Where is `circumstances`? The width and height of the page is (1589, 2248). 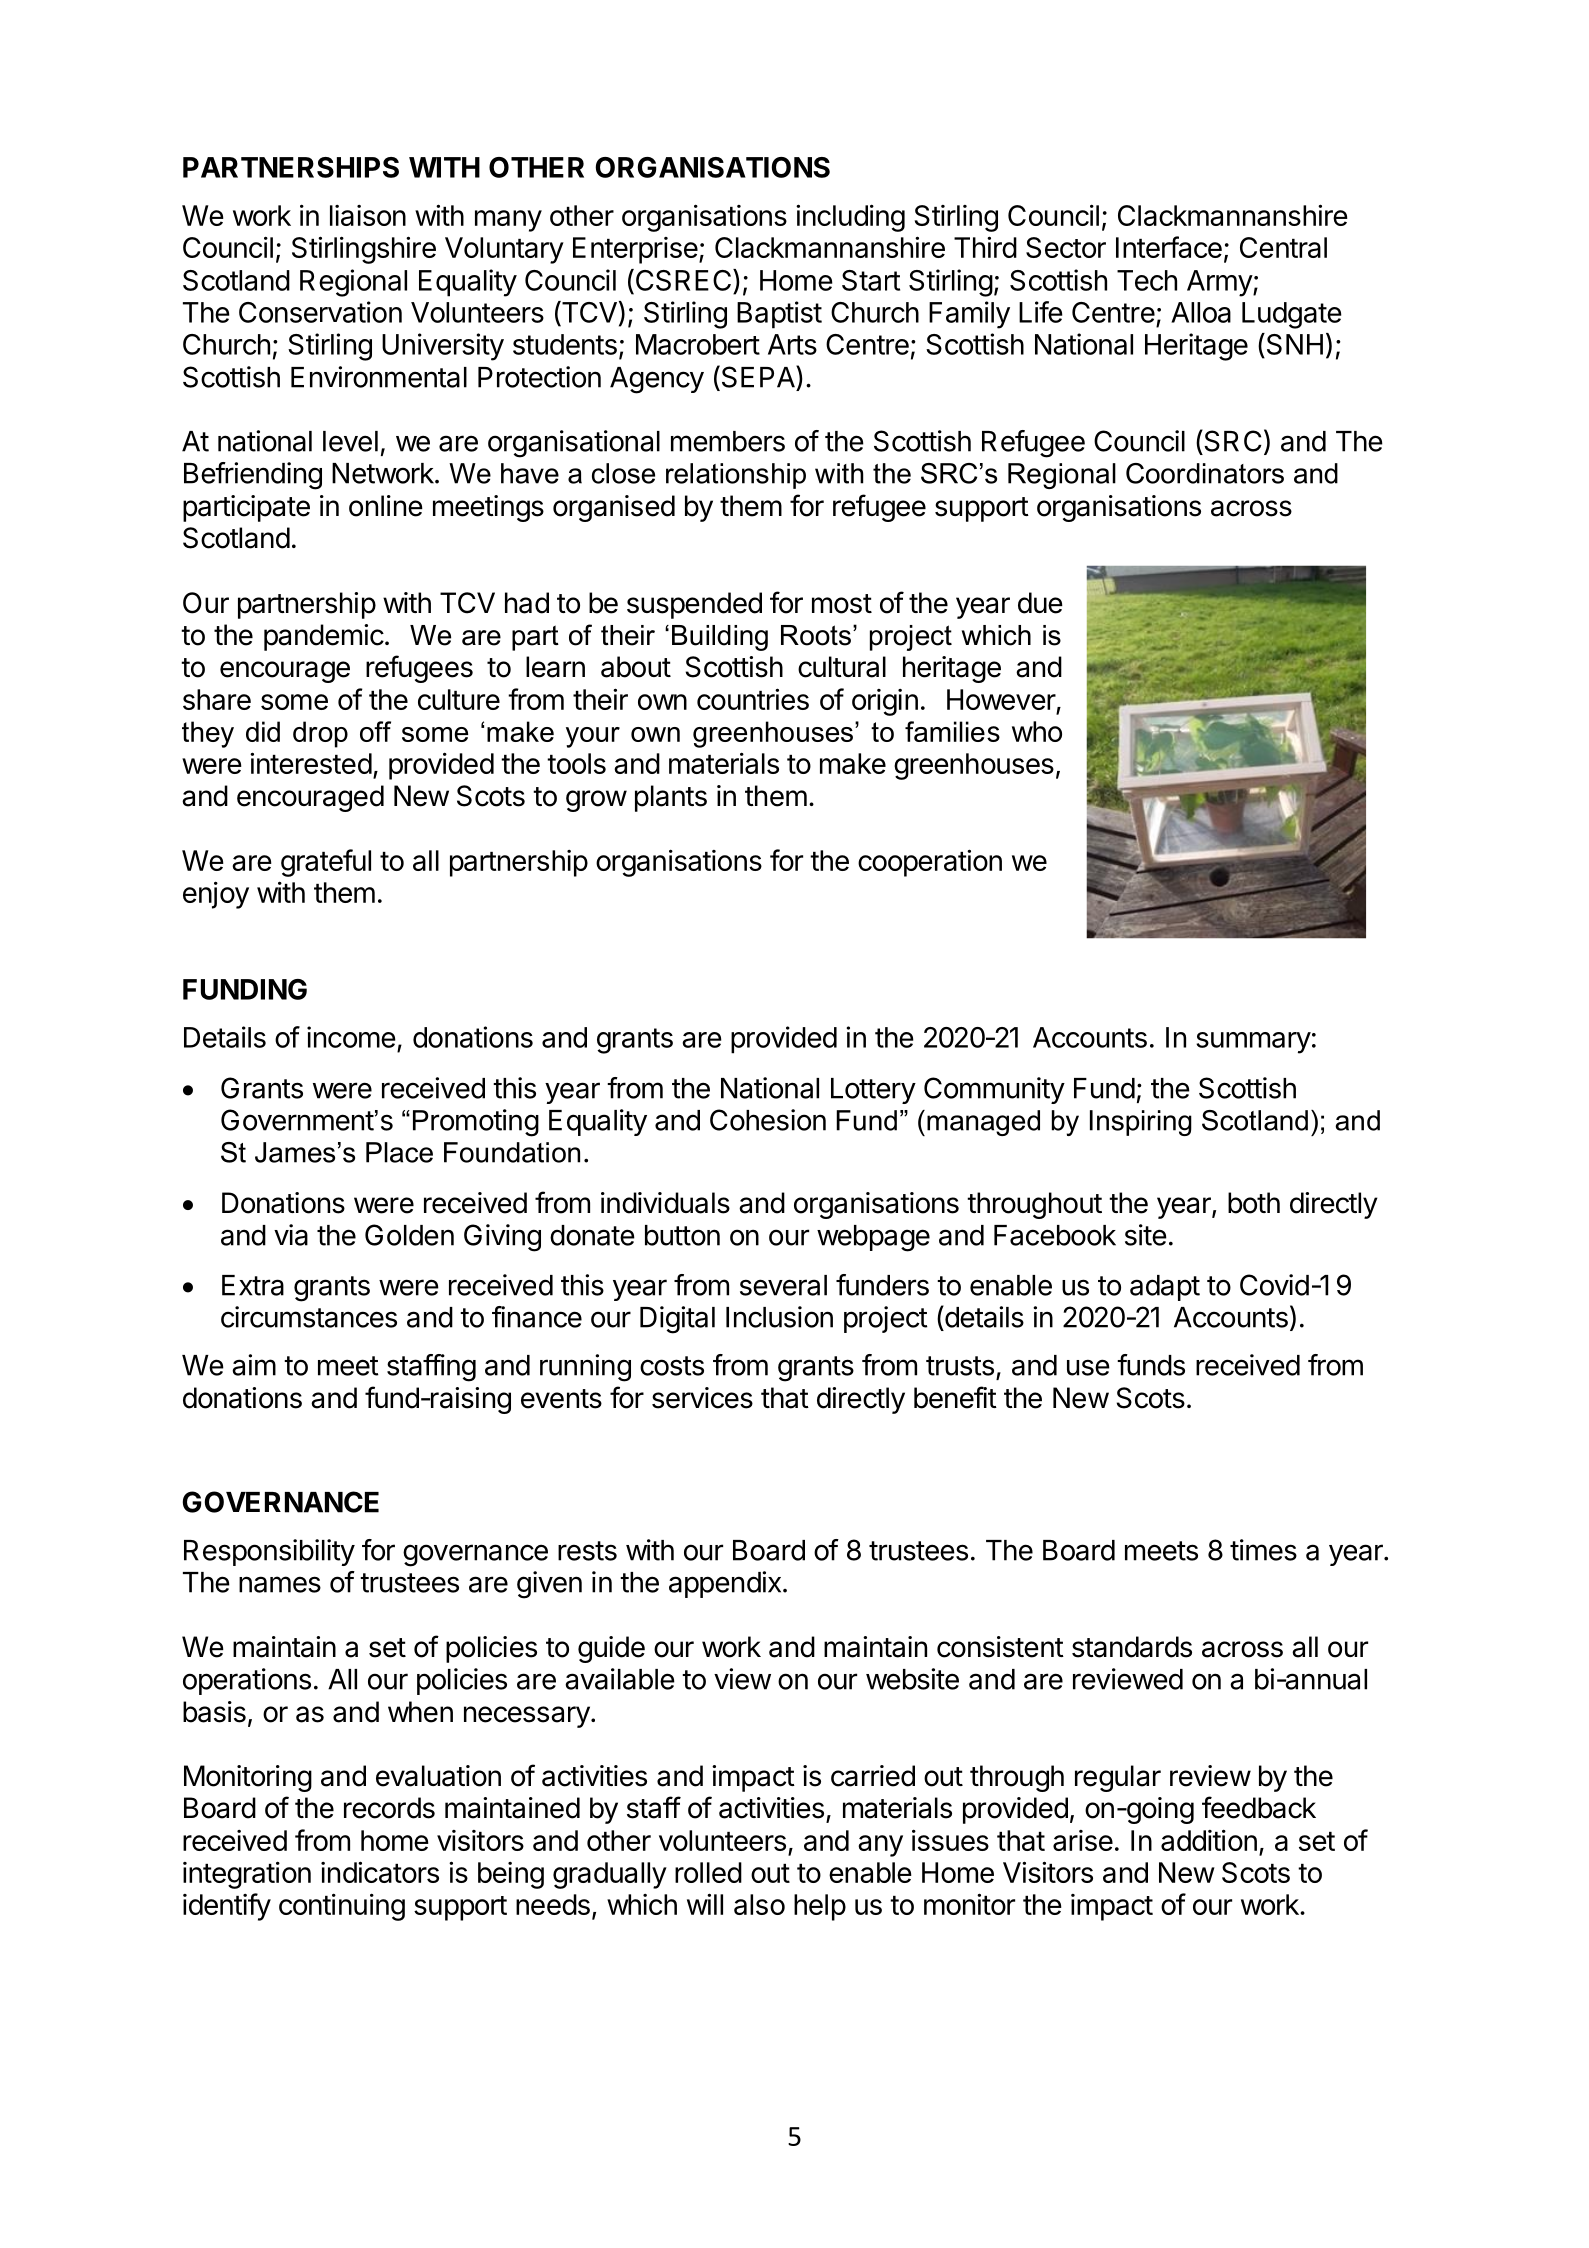
circumstances is located at coordinates (309, 1317).
